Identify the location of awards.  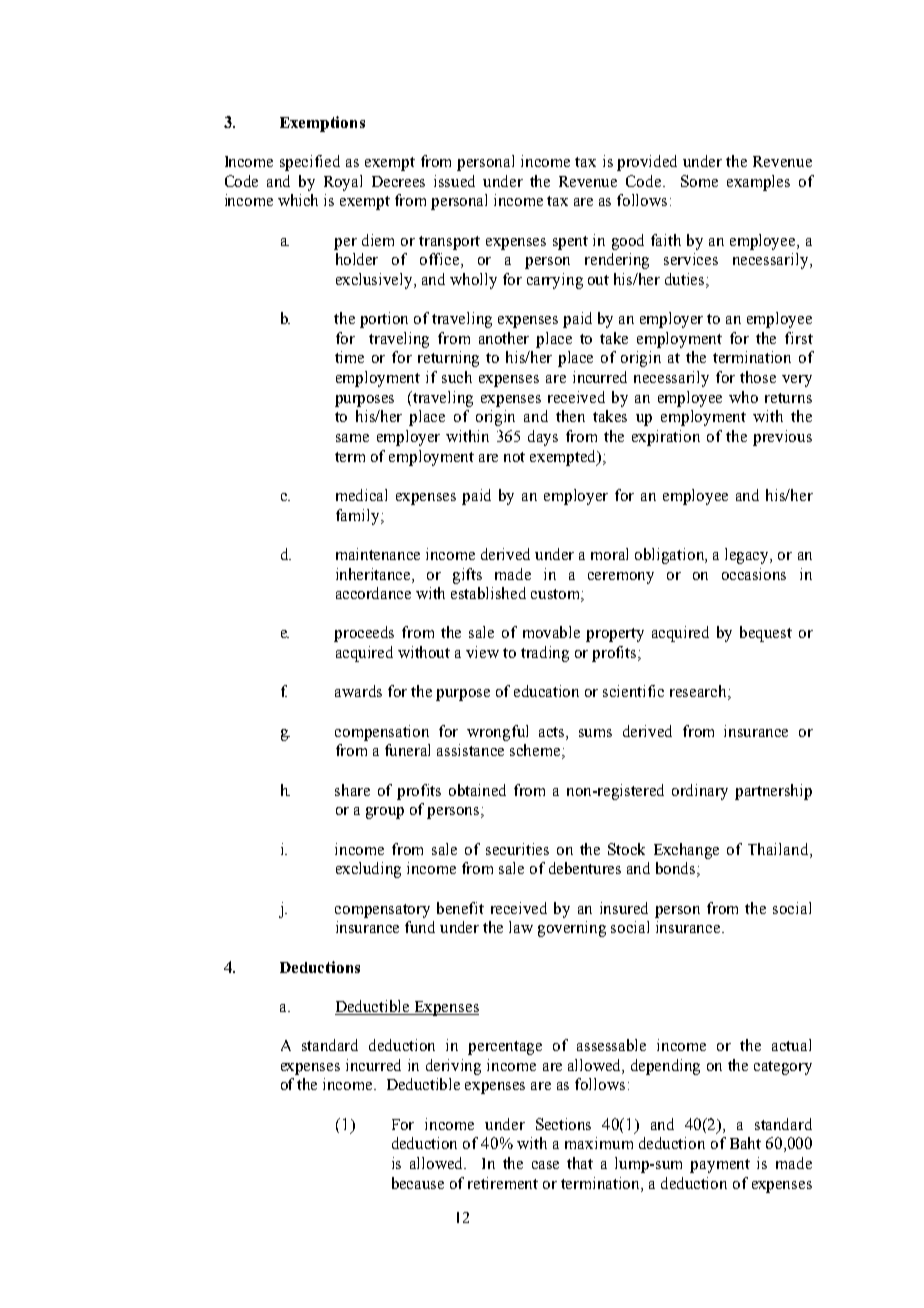
(358, 691).
